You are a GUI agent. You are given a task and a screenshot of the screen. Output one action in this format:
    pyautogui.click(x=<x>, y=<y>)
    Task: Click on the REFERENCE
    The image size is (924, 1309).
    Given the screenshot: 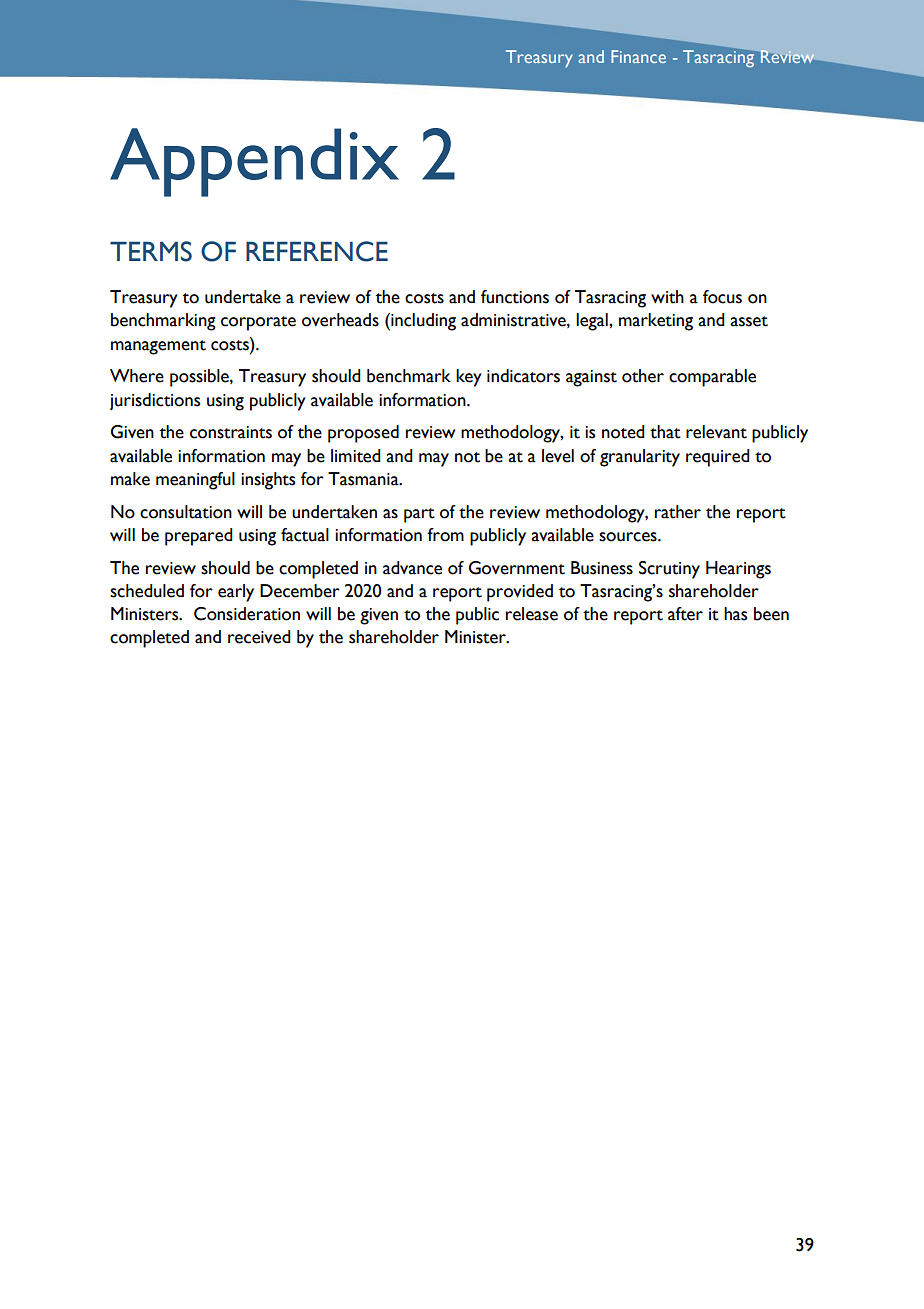 What is the action you would take?
    pyautogui.click(x=317, y=251)
